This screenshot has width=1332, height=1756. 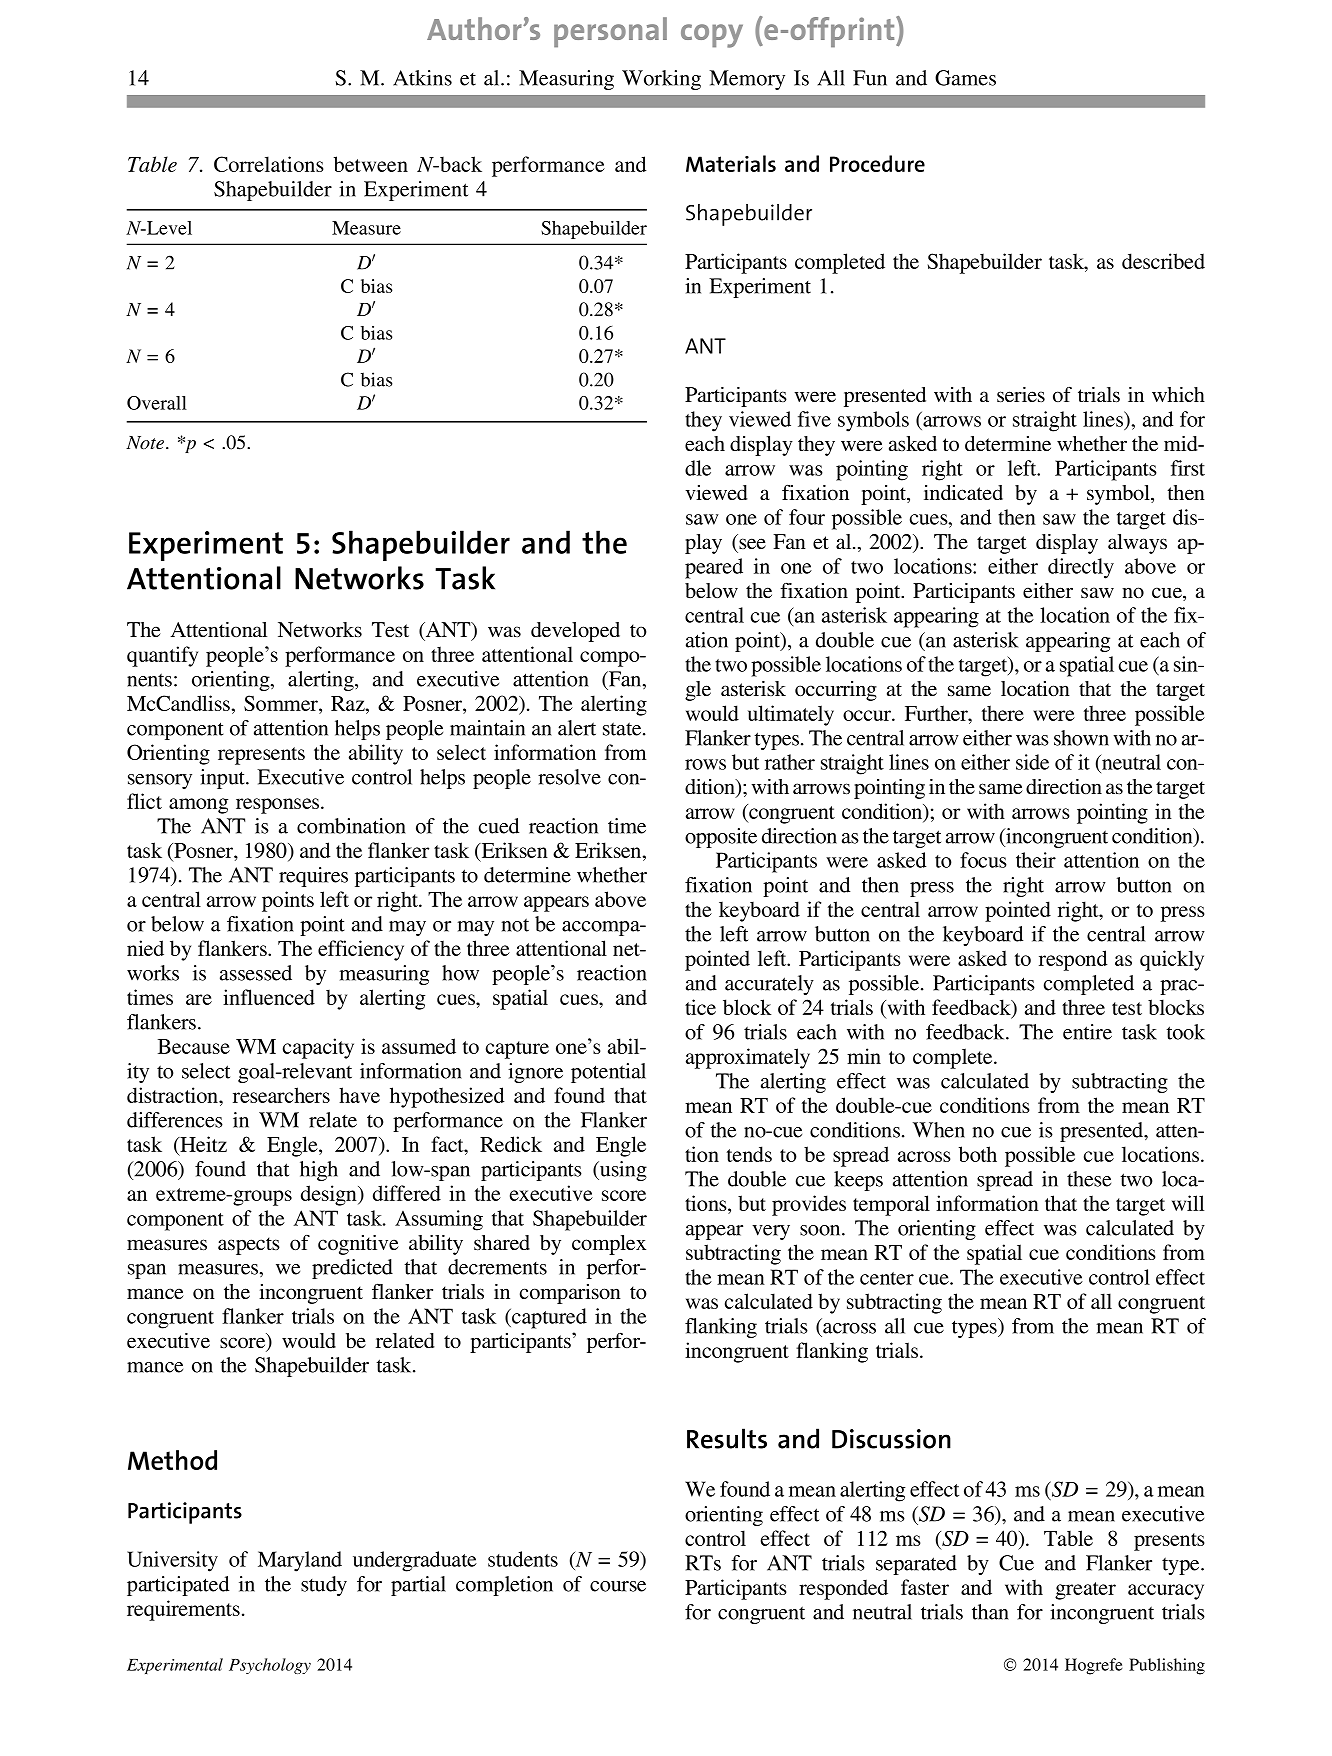 I want to click on Games, so click(x=965, y=78).
